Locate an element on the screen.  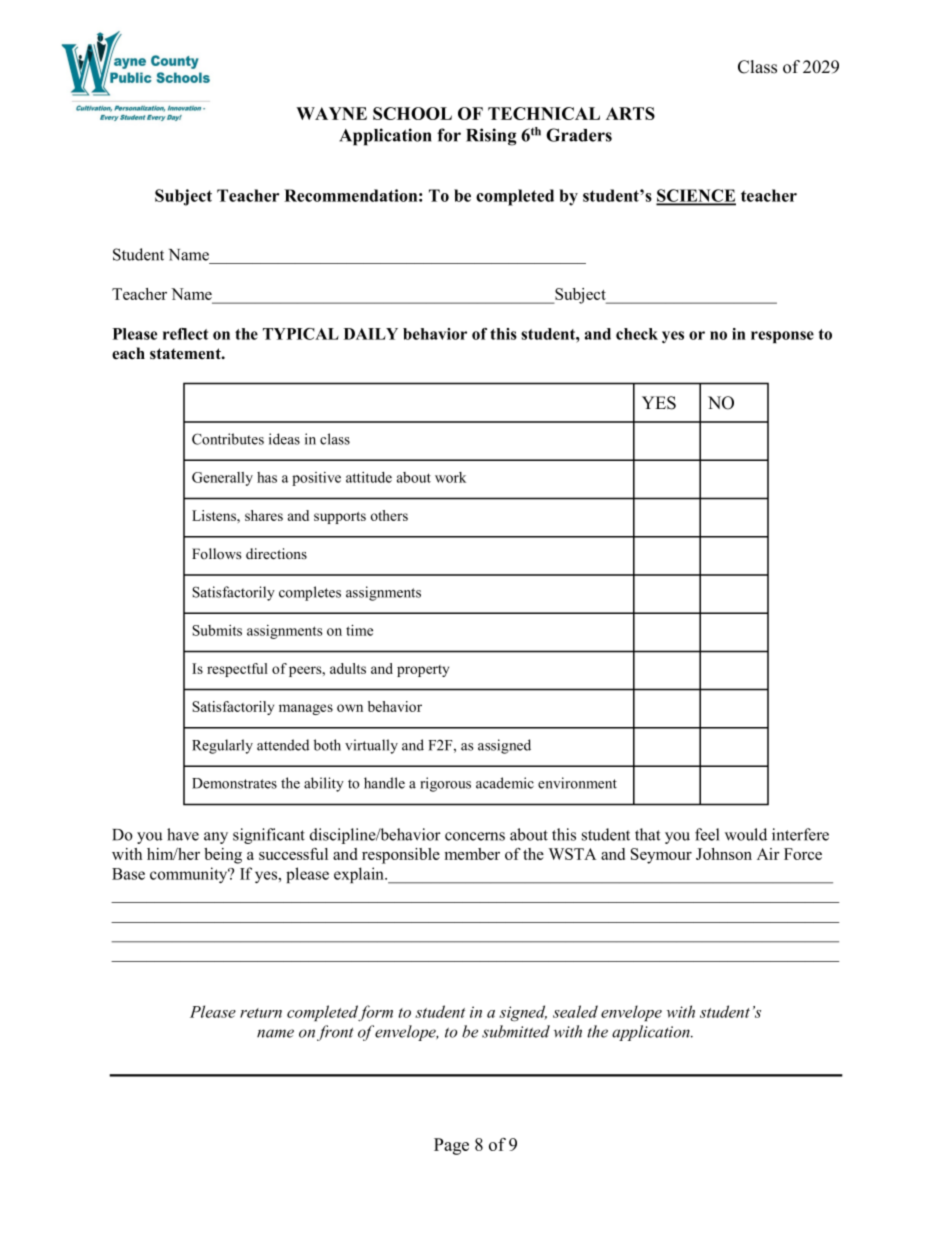
environment is located at coordinates (577, 783).
